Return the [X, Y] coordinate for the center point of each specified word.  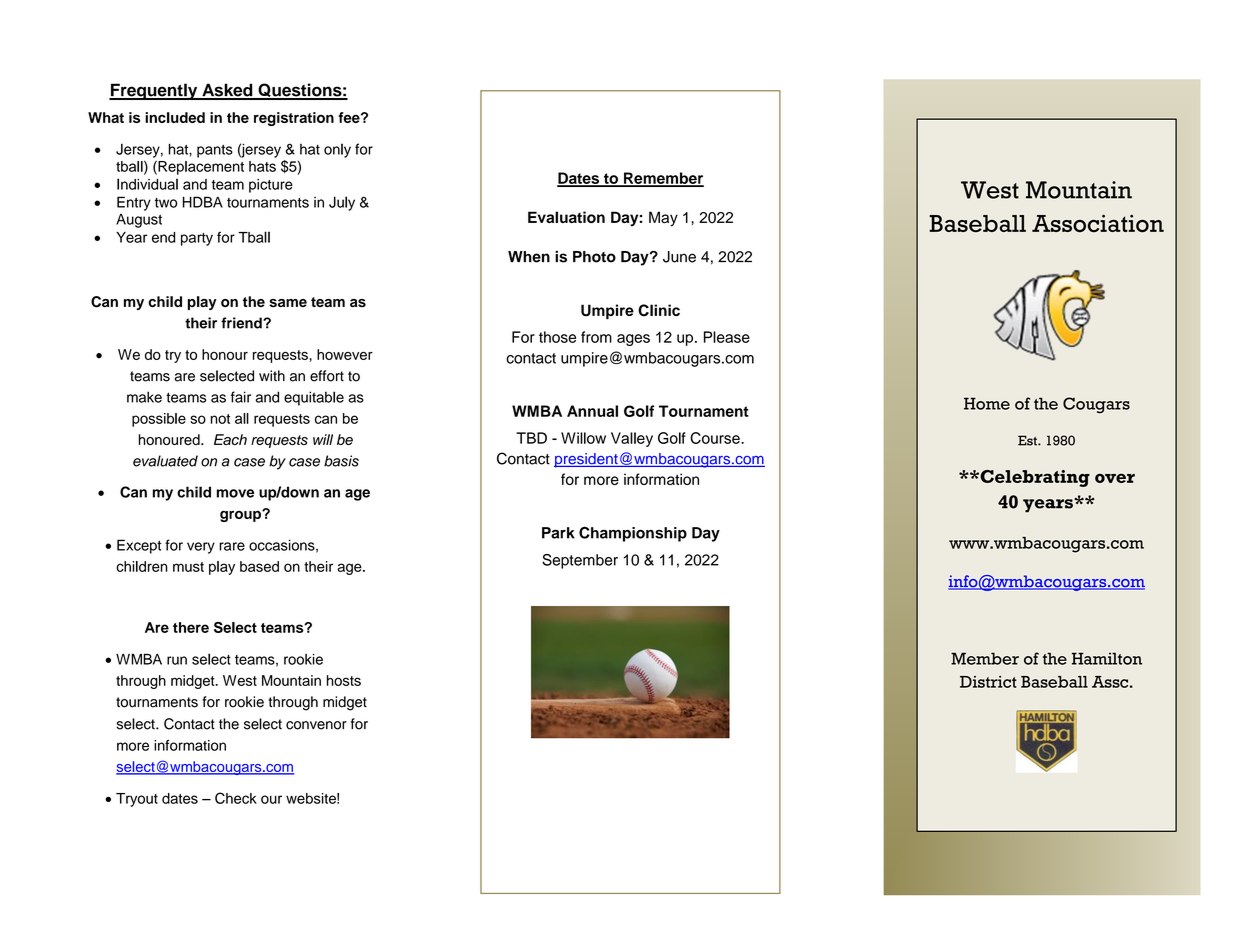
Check [236, 798]
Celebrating [1034, 478]
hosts [344, 680]
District [988, 682]
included [175, 117]
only [337, 150]
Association [1098, 223]
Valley [632, 439]
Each [230, 439]
